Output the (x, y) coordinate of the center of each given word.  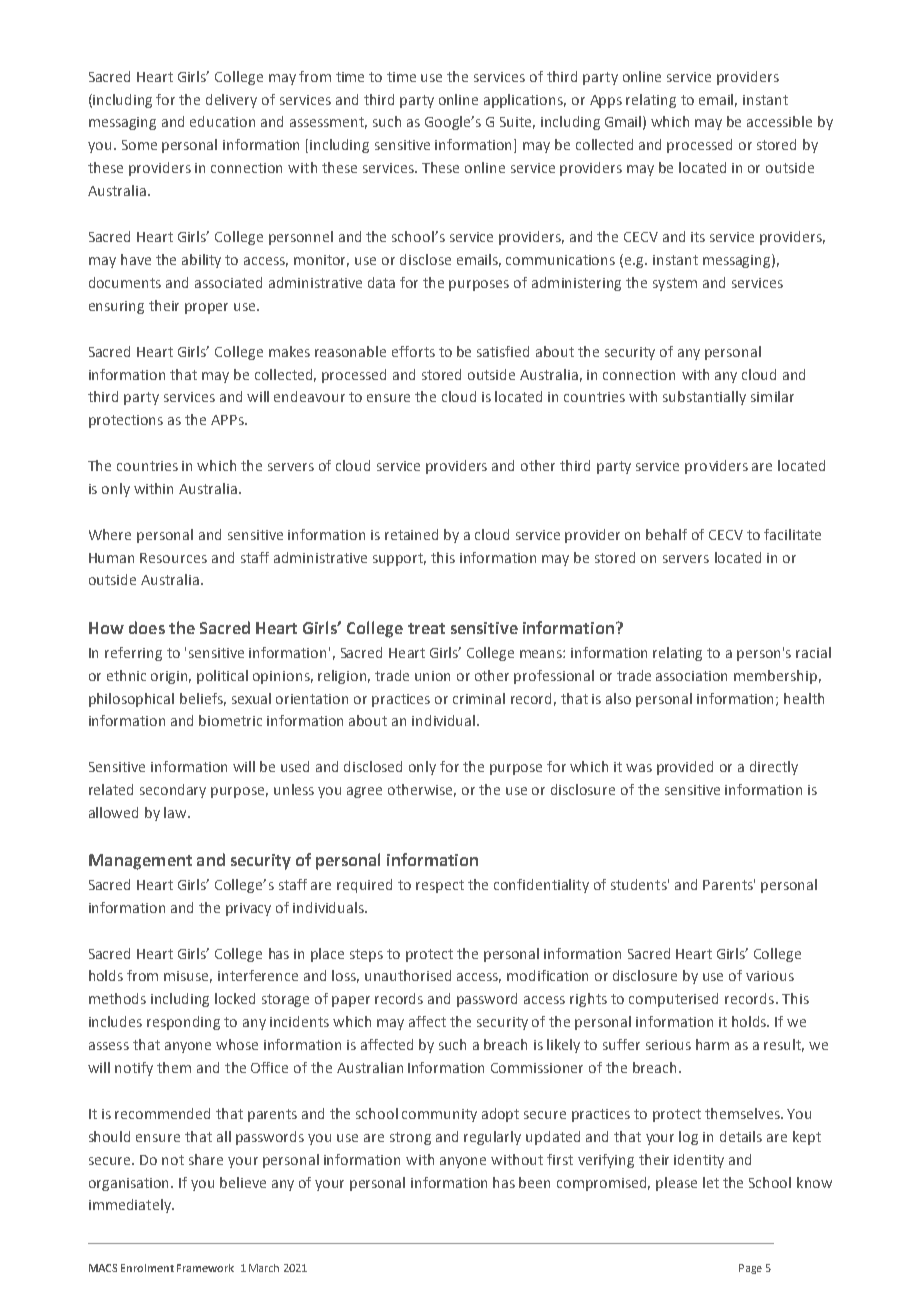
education (222, 121)
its (698, 237)
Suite (517, 123)
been (534, 1182)
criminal (479, 698)
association (691, 676)
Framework (205, 1268)
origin (171, 677)
